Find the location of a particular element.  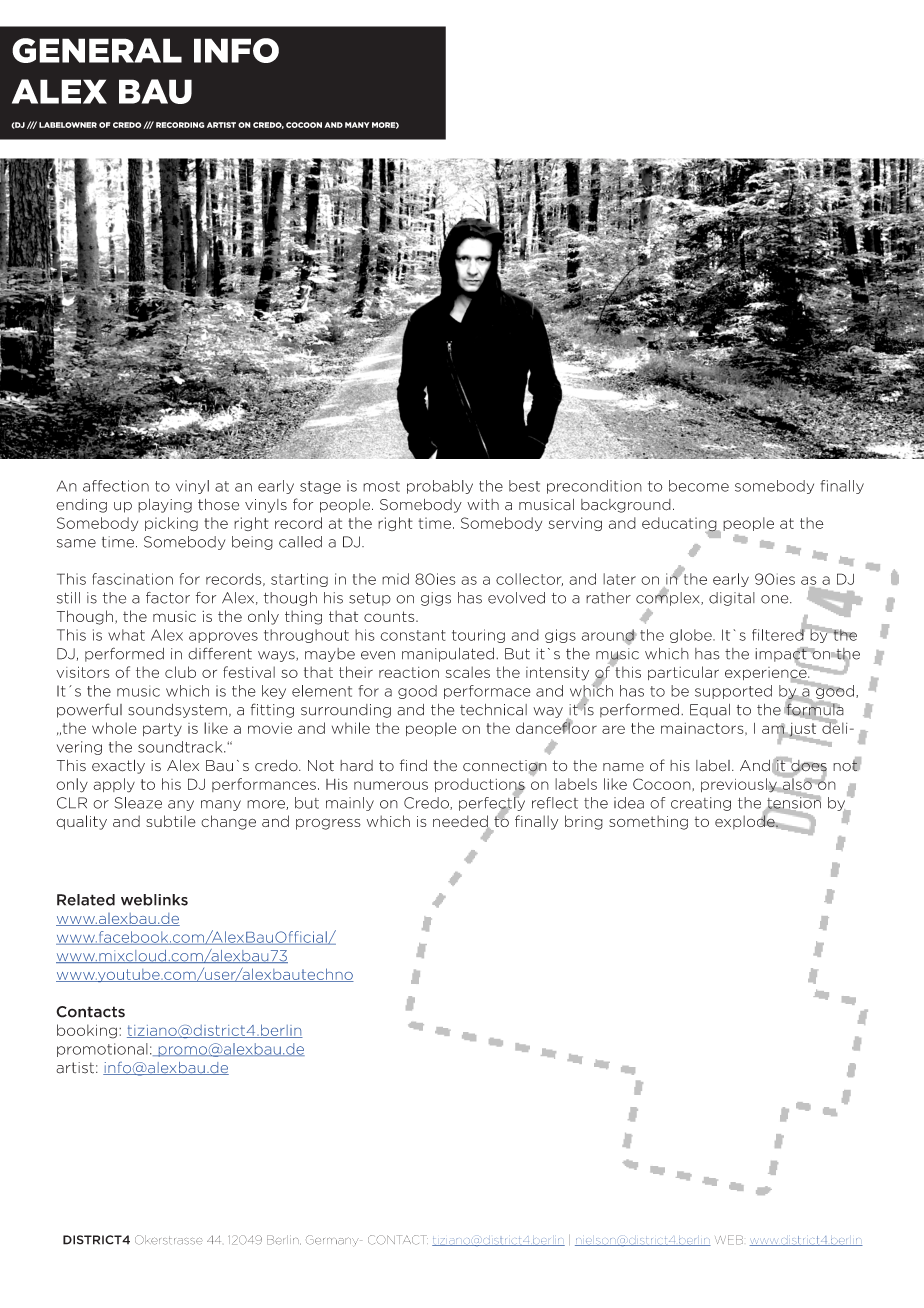

affection is located at coordinates (116, 486).
